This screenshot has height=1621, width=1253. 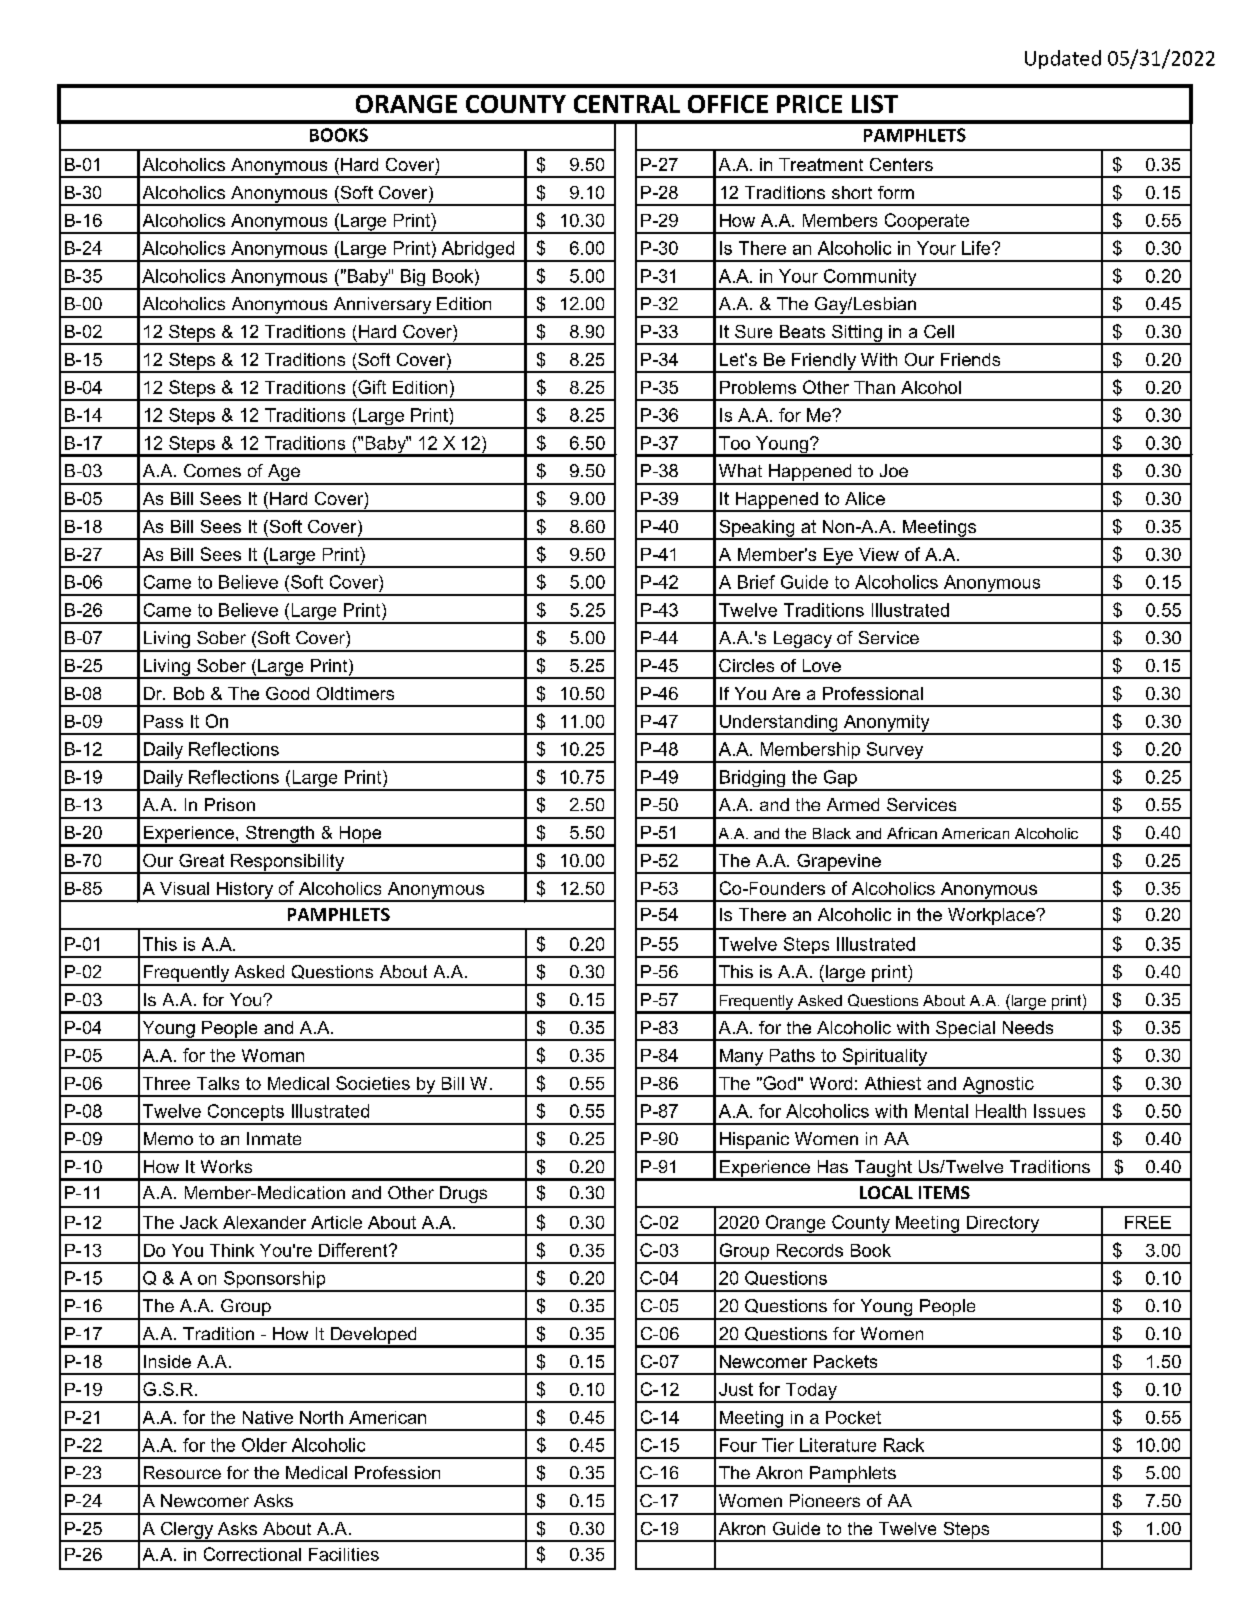 What do you see at coordinates (810, 1250) in the screenshot?
I see `Records` at bounding box center [810, 1250].
